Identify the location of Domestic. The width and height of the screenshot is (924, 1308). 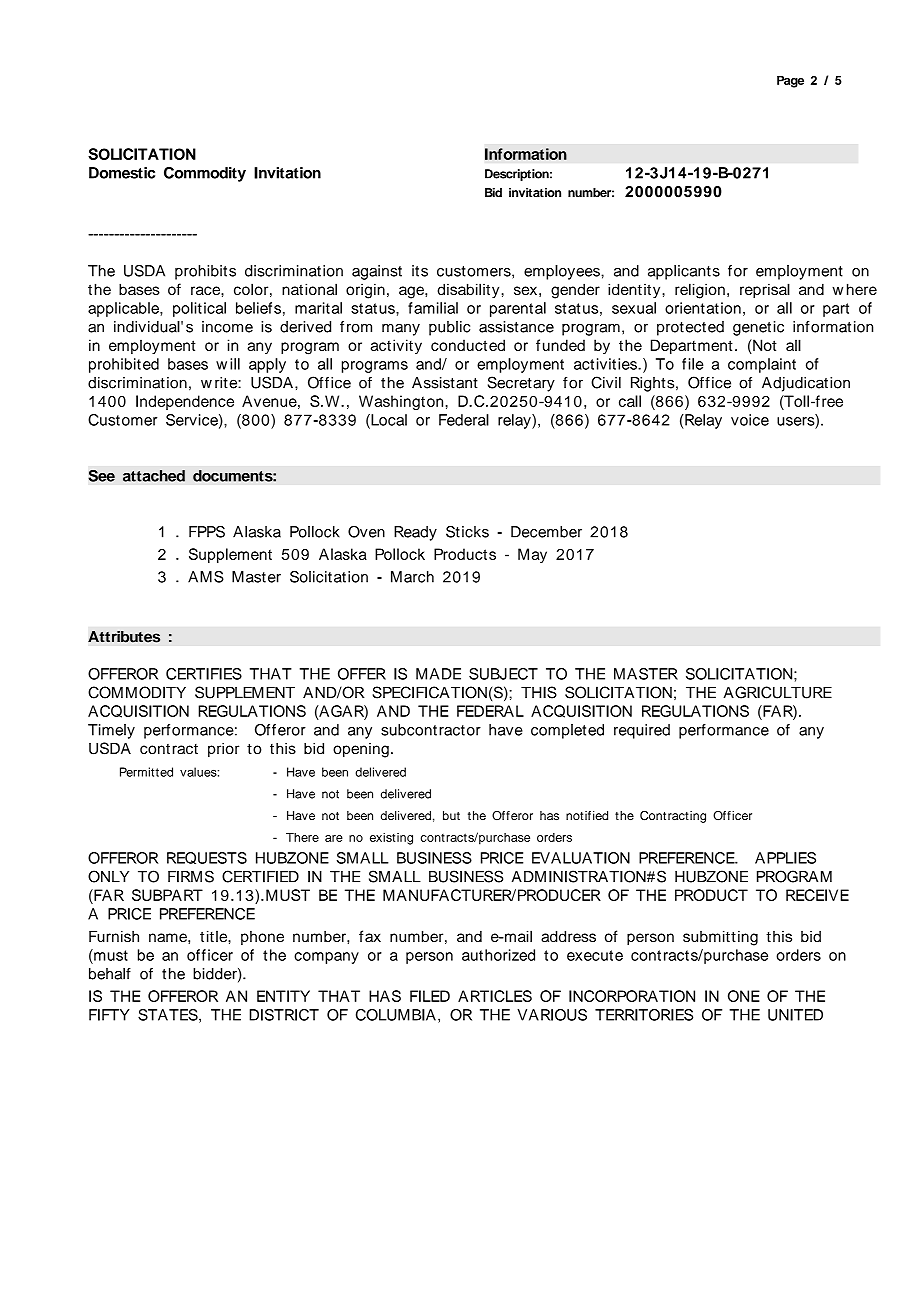
(122, 173).
